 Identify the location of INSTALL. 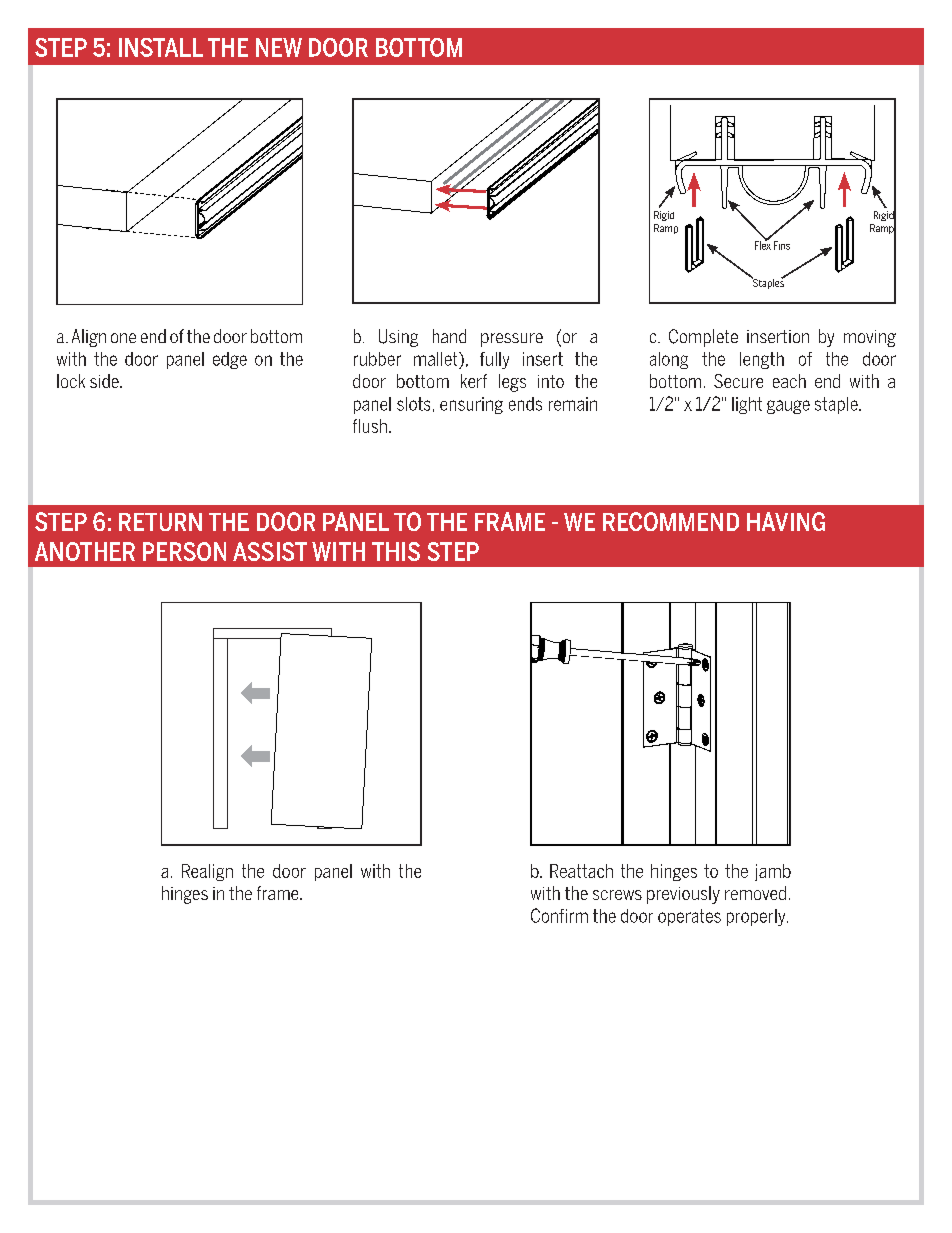
(161, 47).
